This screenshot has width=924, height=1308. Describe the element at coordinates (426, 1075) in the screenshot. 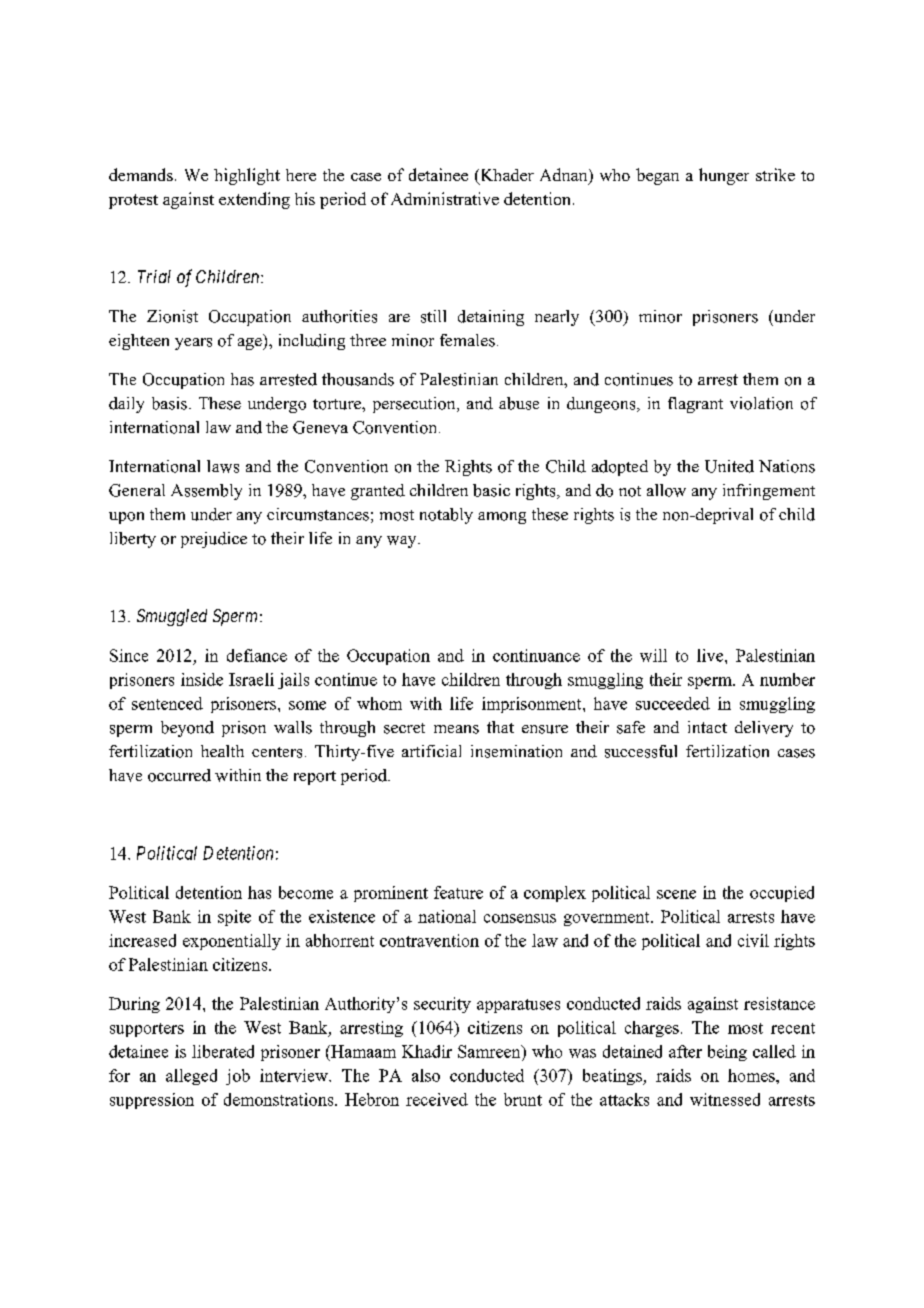

I see `also` at that location.
